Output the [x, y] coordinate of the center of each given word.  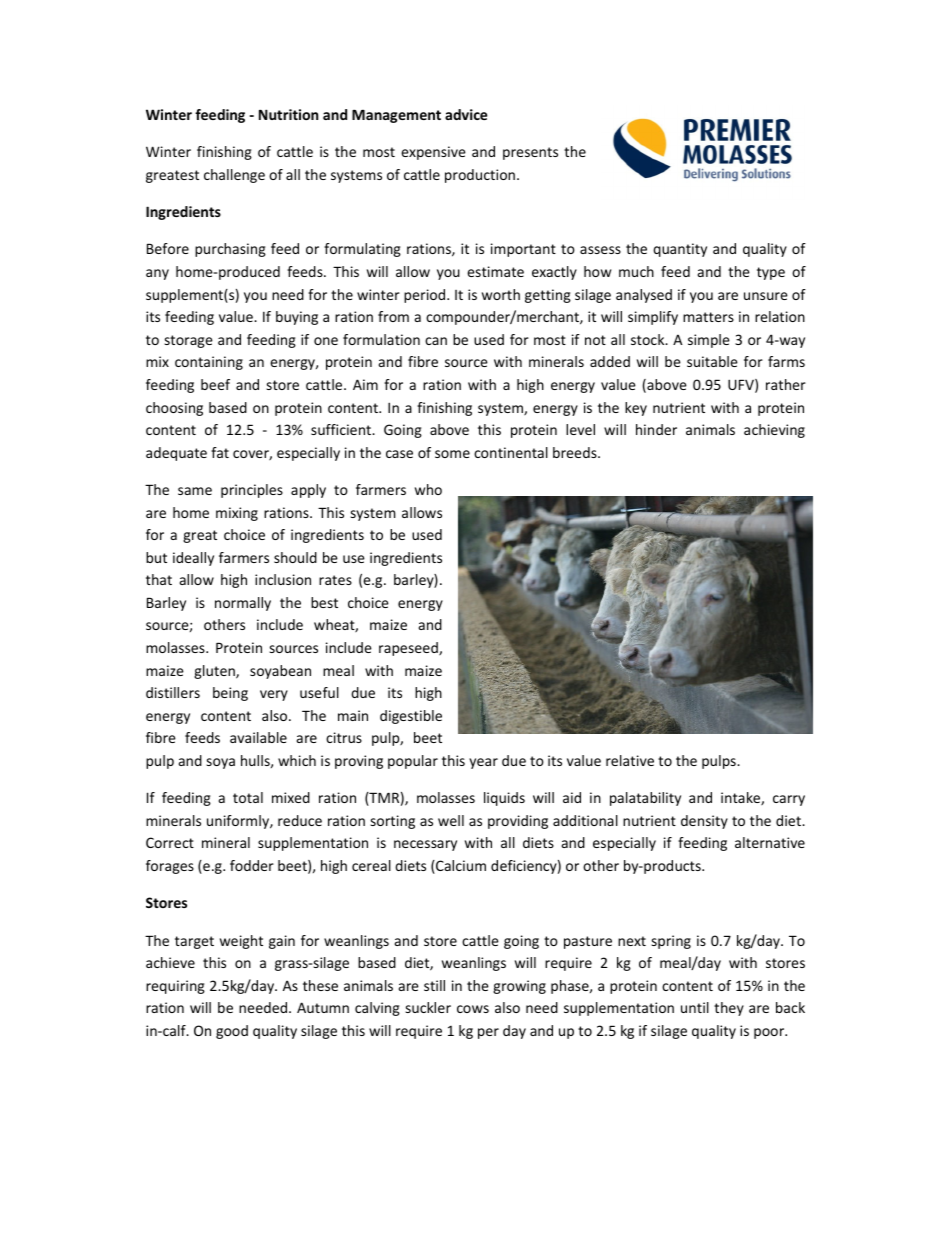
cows [473, 1009]
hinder [656, 429]
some [452, 454]
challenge [234, 176]
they [729, 1009]
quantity [680, 250]
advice [466, 114]
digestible [411, 717]
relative [630, 760]
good [232, 1032]
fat [220, 452]
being [230, 694]
